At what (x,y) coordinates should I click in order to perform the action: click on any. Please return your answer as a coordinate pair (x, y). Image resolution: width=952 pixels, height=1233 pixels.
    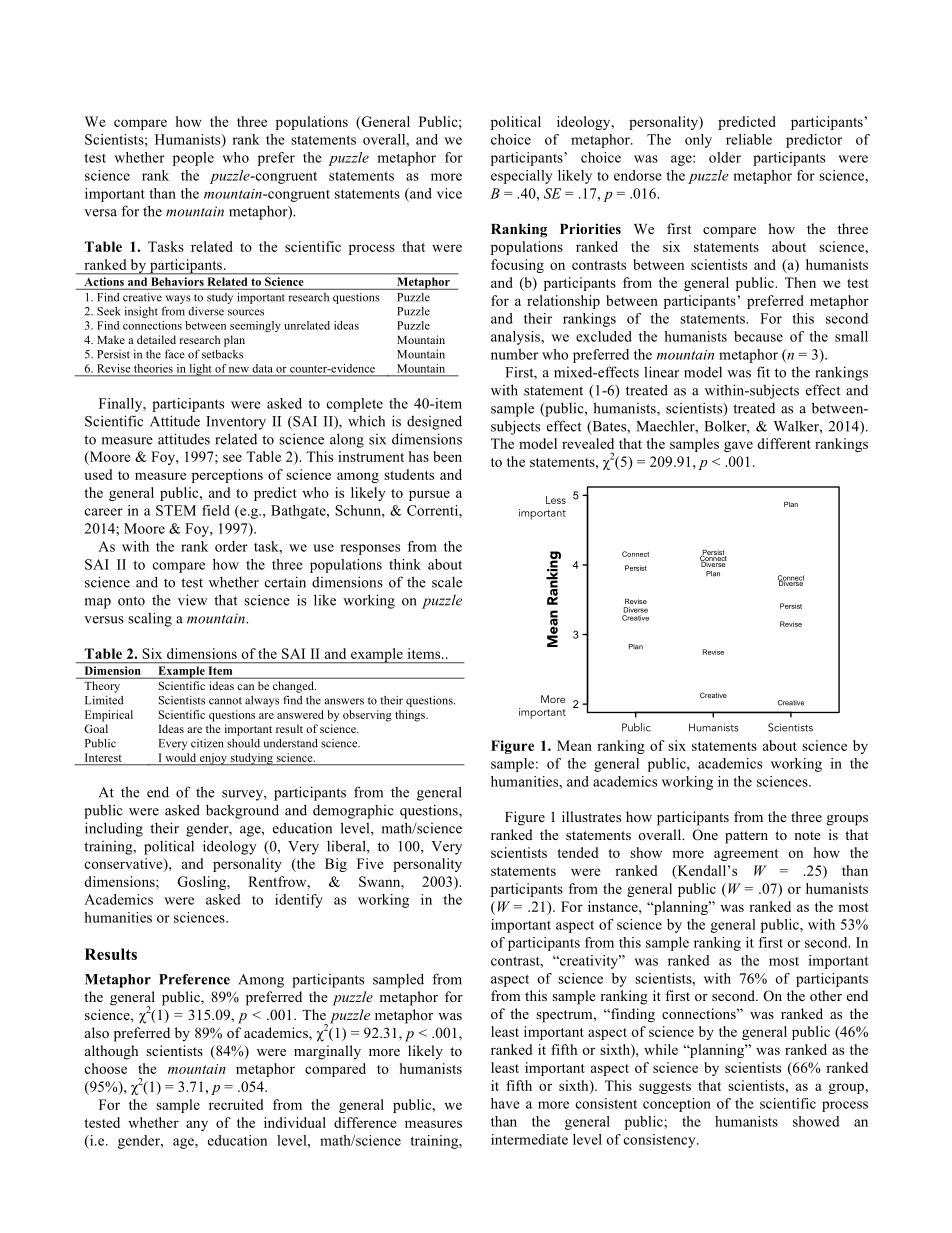
    Looking at the image, I should click on (197, 1125).
